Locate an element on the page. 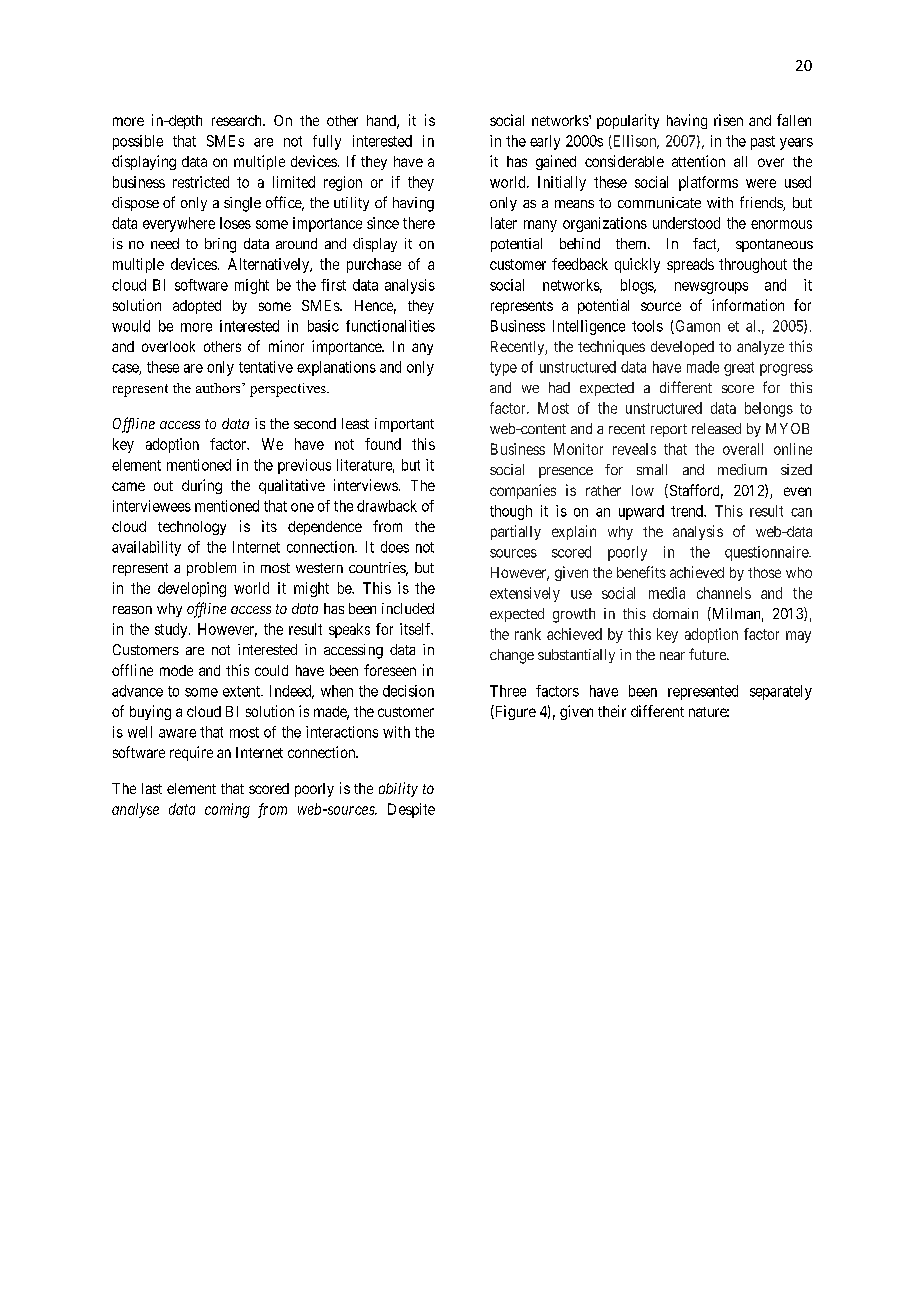 The width and height of the page is (924, 1308). study is located at coordinates (172, 630).
